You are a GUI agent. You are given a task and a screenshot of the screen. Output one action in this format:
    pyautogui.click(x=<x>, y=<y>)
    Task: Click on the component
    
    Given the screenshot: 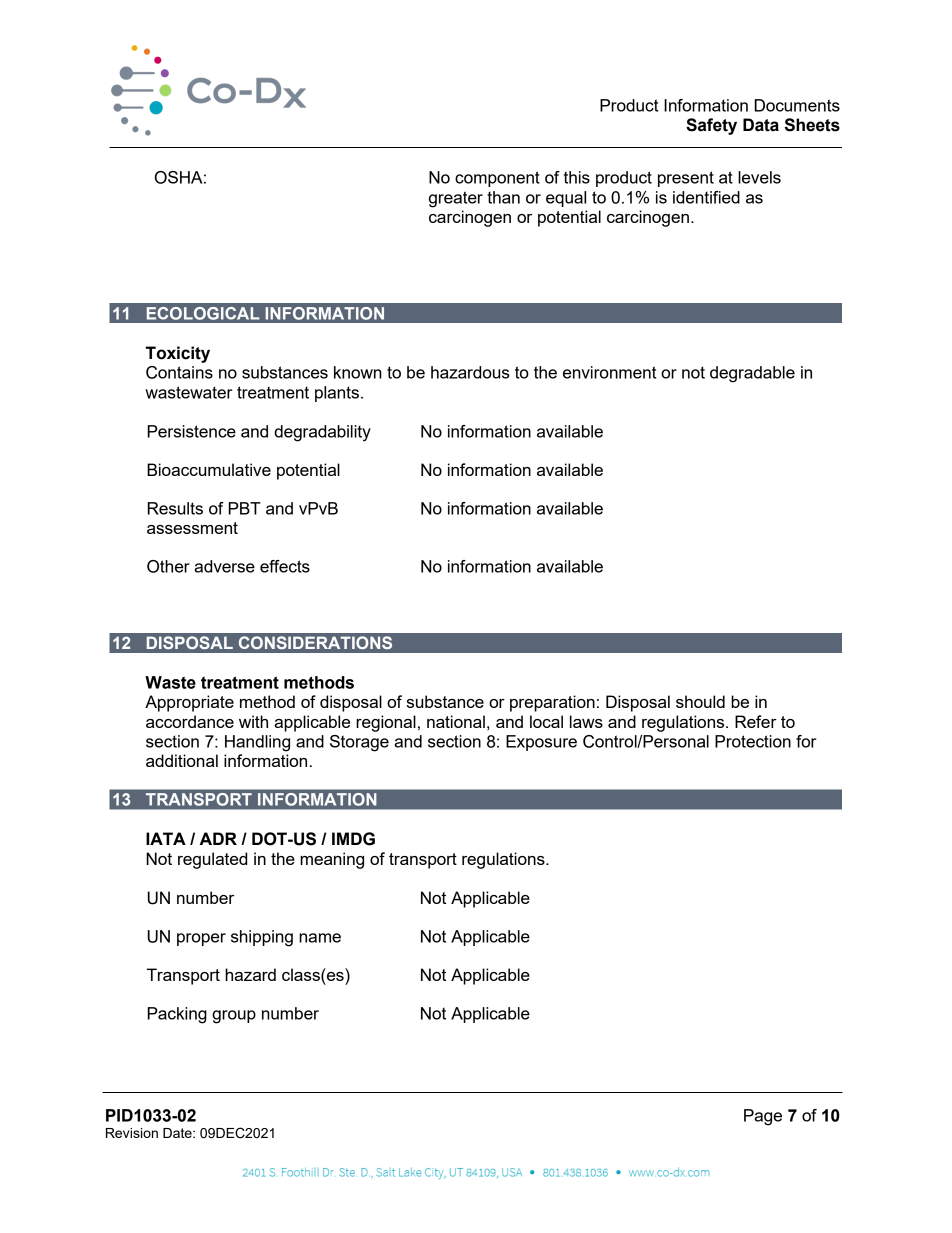 What is the action you would take?
    pyautogui.click(x=497, y=179)
